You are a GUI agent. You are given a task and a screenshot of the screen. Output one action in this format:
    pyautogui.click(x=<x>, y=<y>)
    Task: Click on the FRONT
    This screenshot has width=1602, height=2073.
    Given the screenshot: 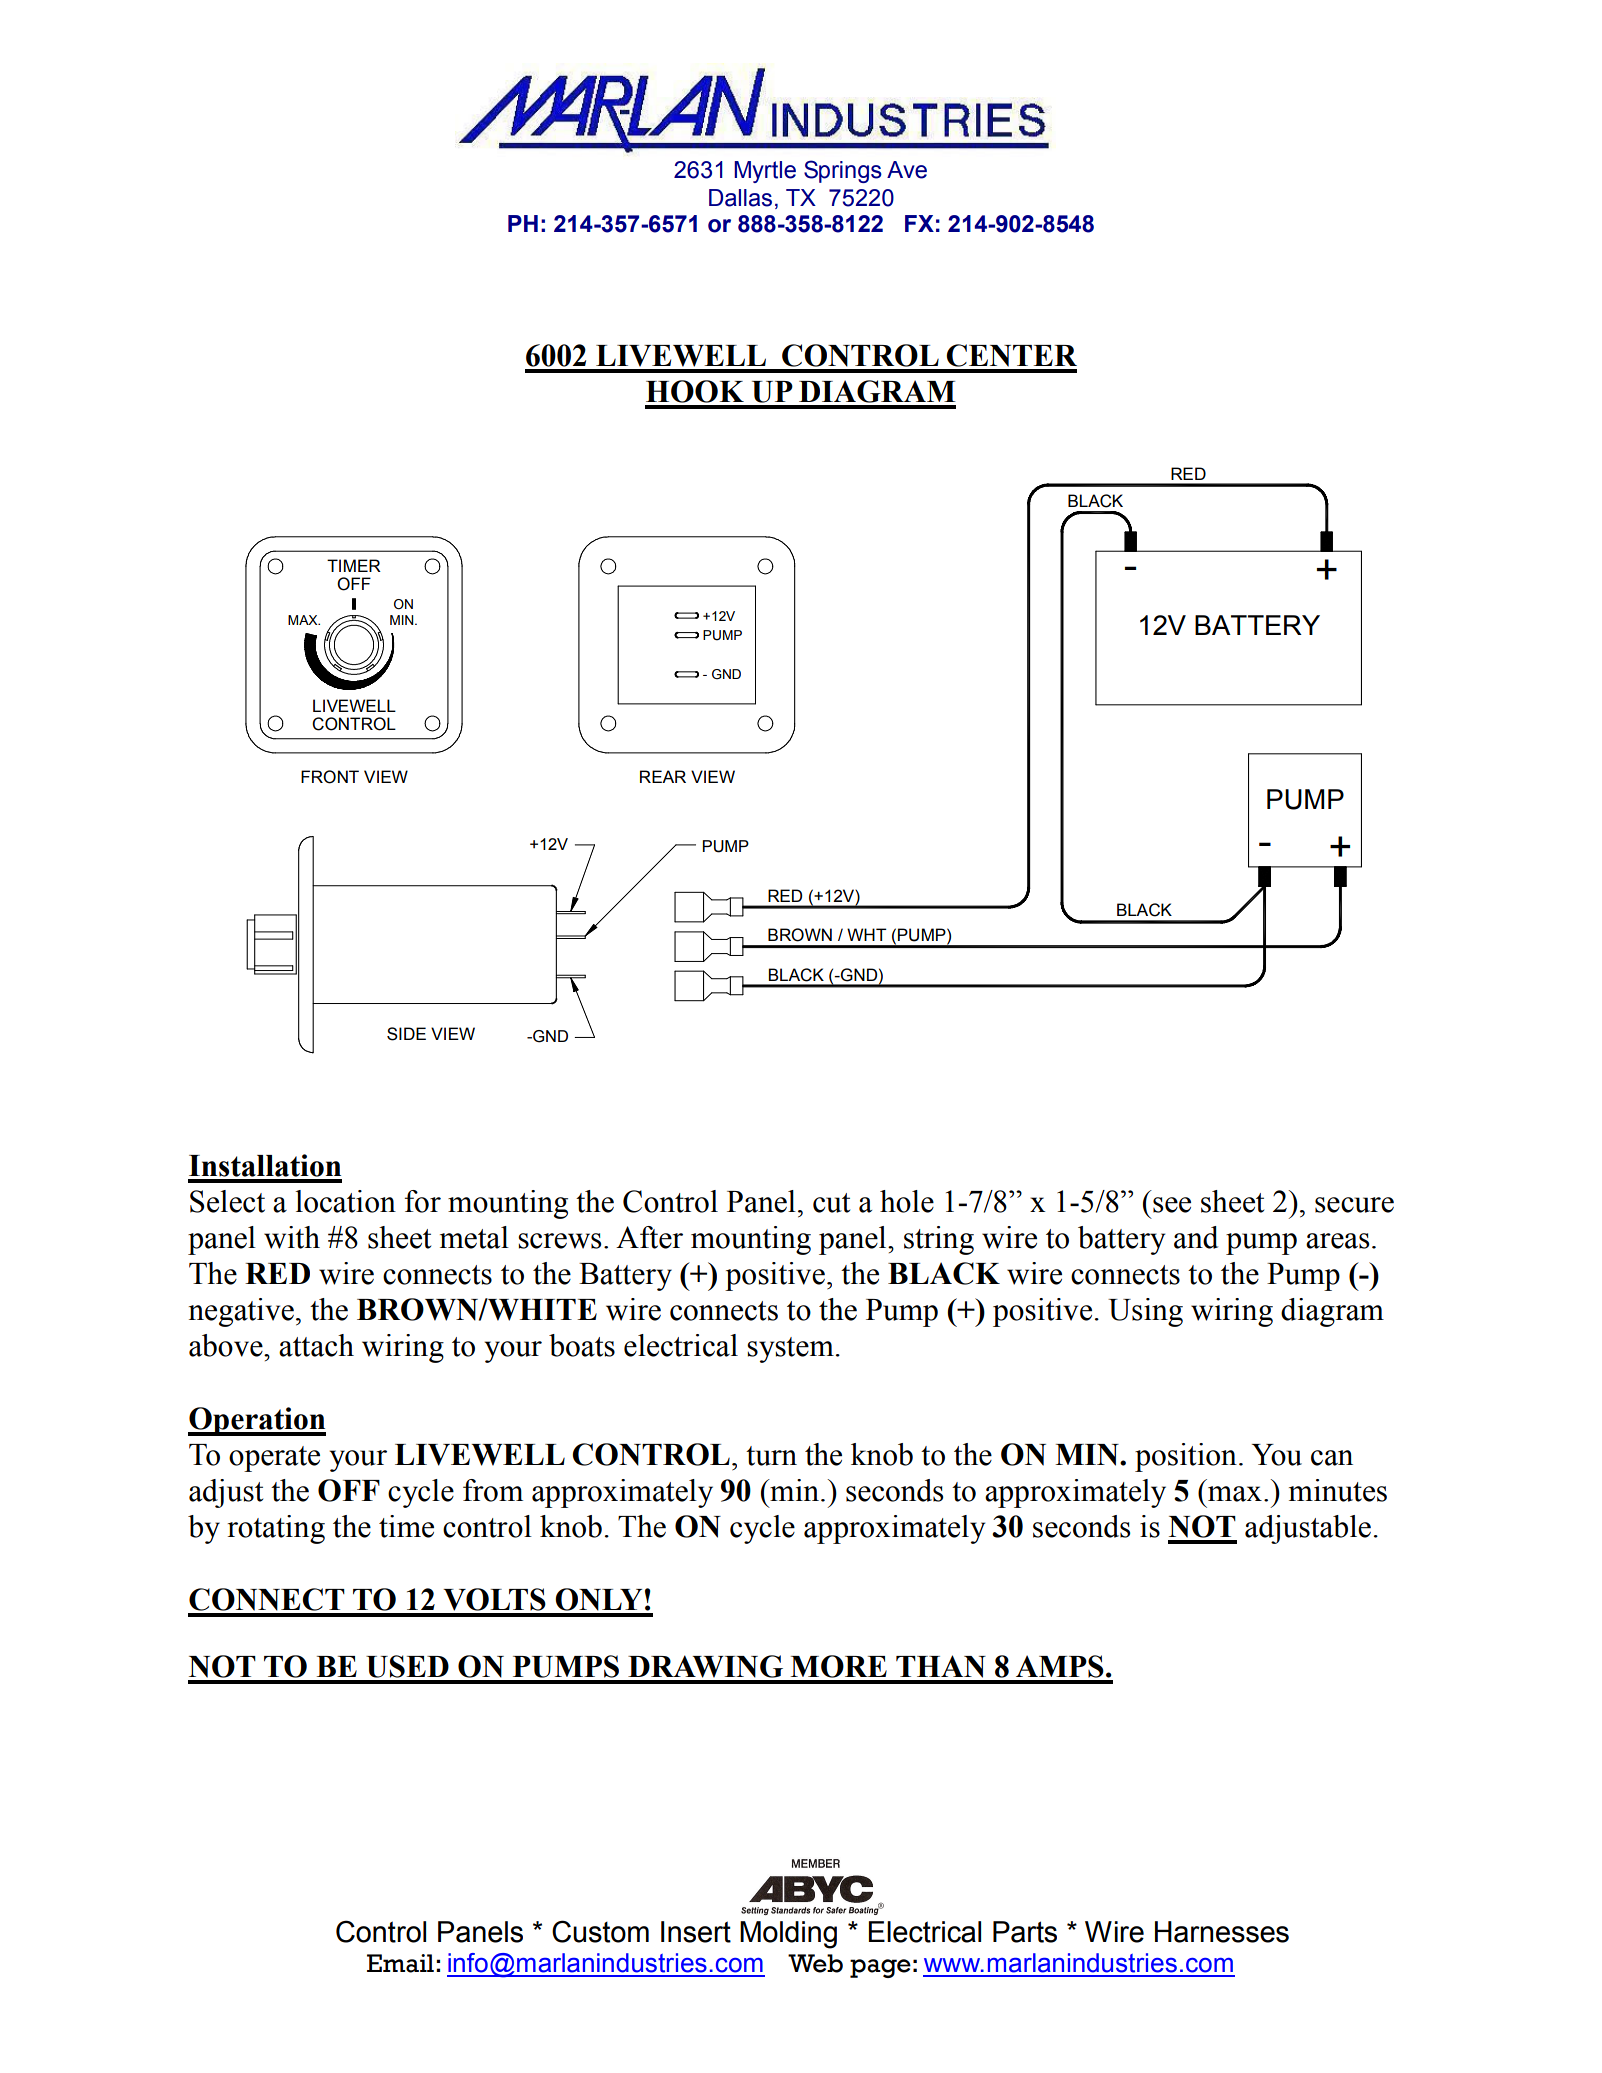 What is the action you would take?
    pyautogui.click(x=330, y=777)
